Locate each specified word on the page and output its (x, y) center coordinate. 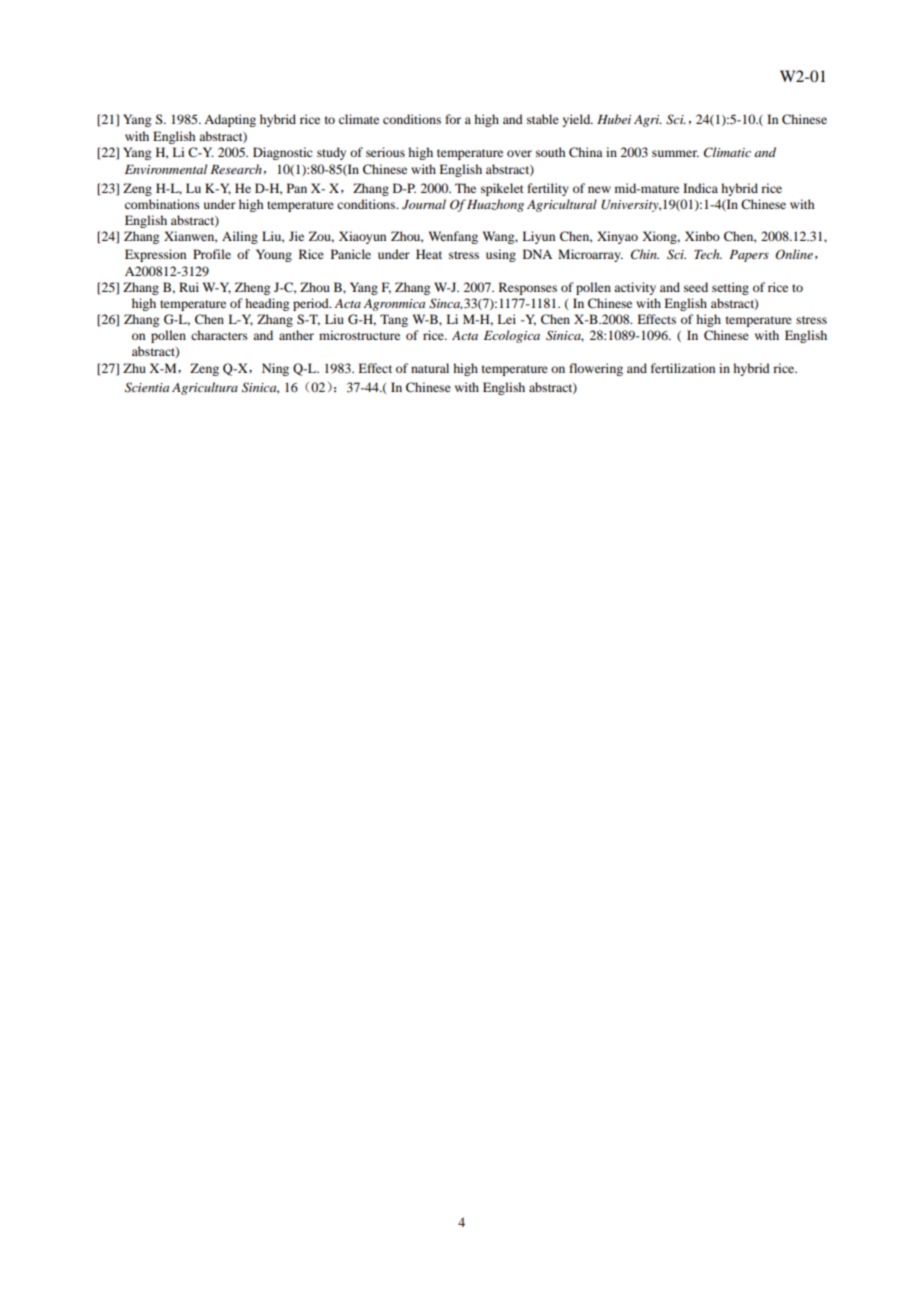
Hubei (614, 119)
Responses (528, 288)
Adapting (230, 120)
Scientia (147, 387)
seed (696, 287)
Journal (424, 204)
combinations (162, 204)
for (453, 119)
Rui (189, 287)
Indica (700, 188)
